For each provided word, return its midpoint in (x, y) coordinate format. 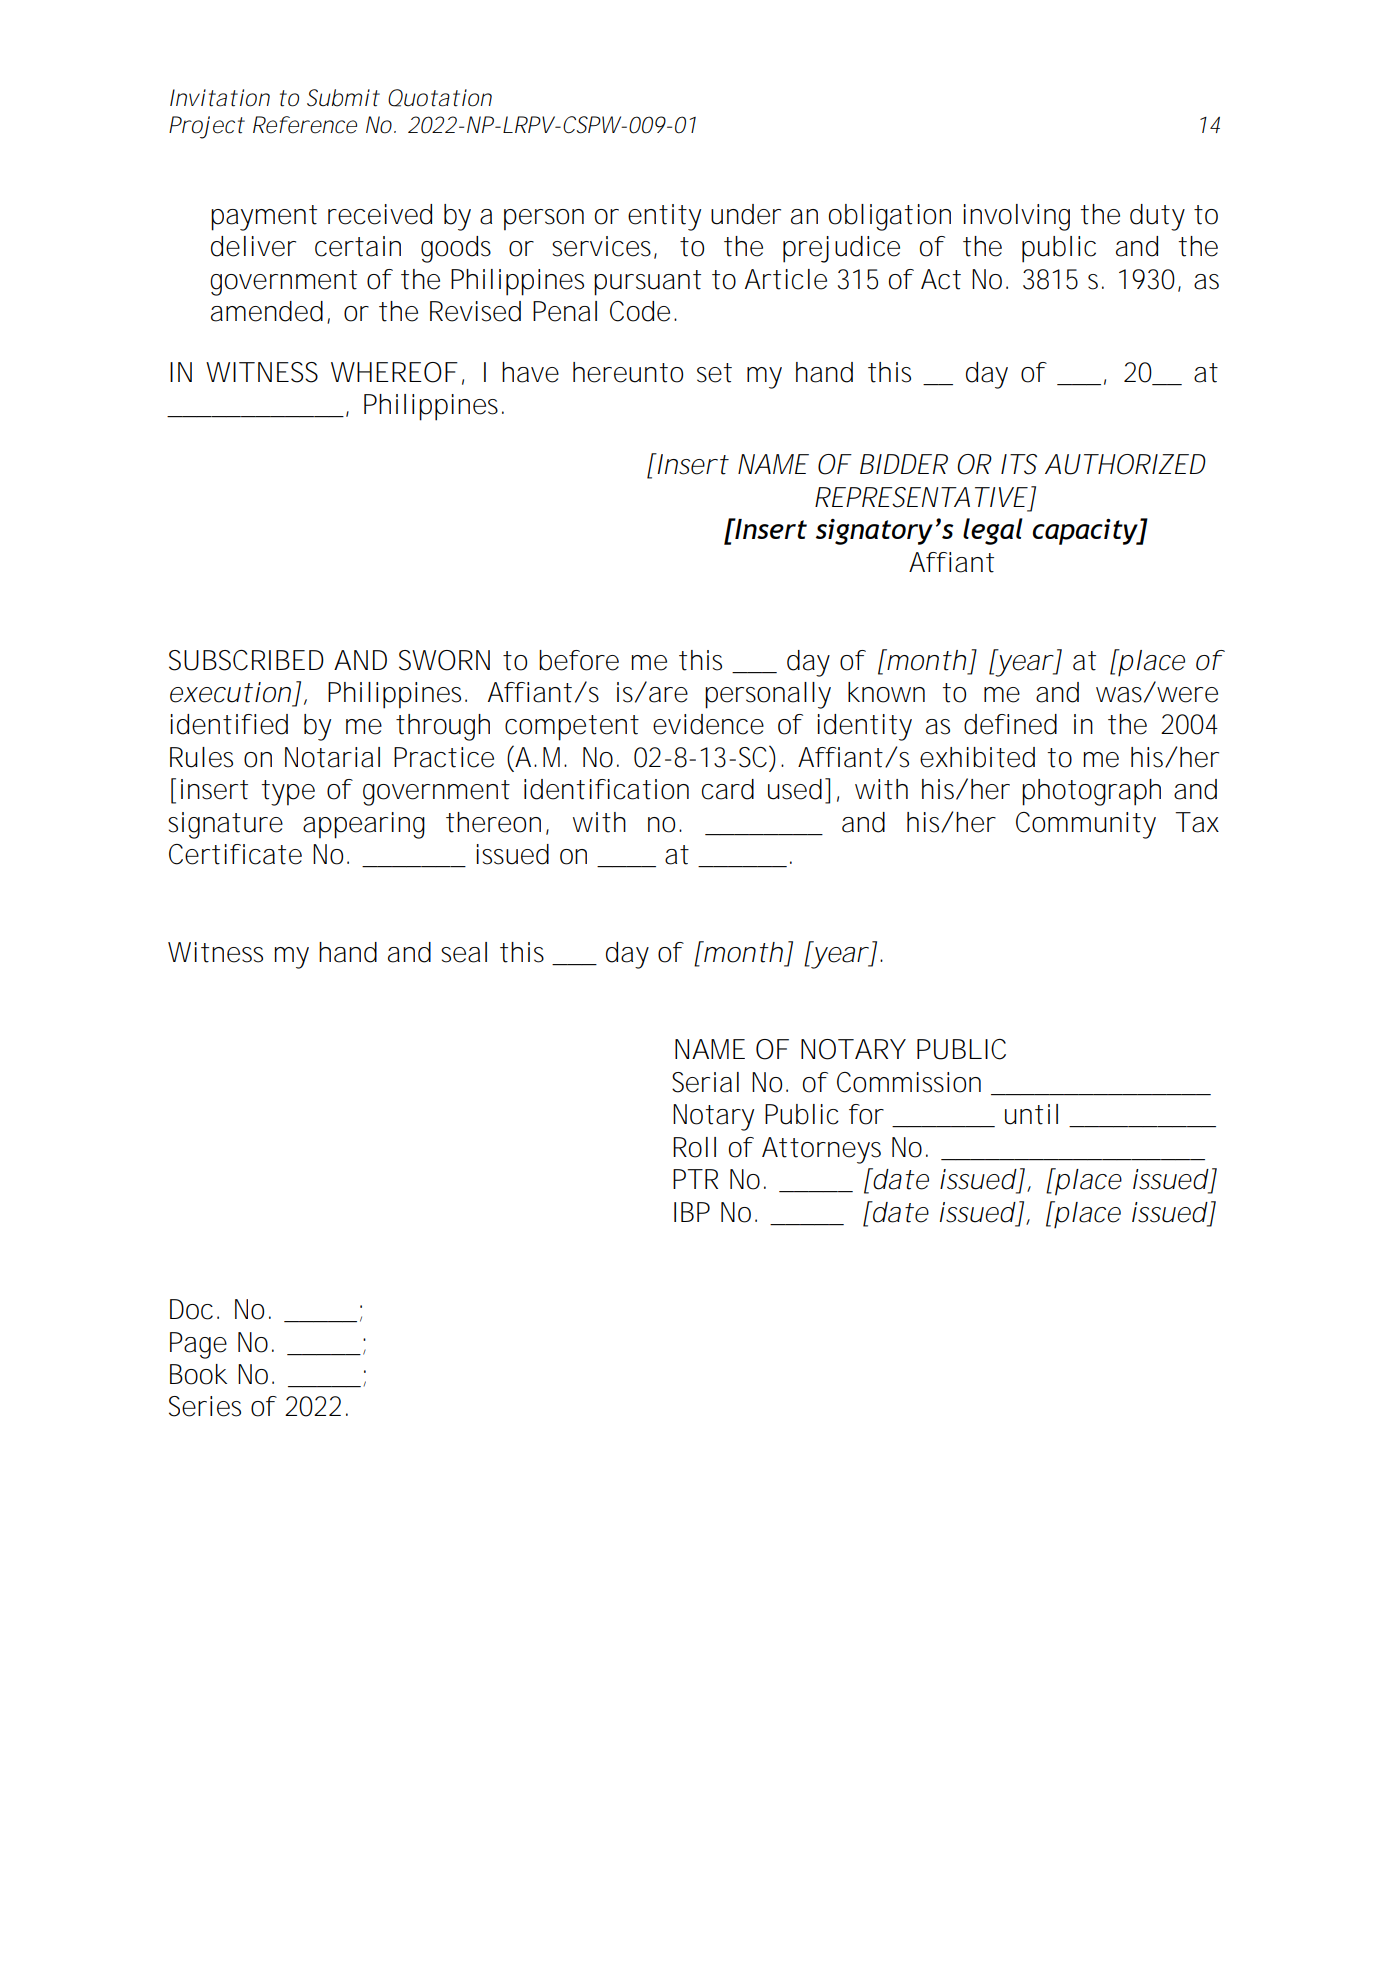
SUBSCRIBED (246, 660)
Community (1086, 825)
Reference (305, 125)
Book (198, 1374)
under (746, 214)
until (1031, 1114)
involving (1016, 217)
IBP (692, 1212)
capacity (1086, 532)
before (579, 660)
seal (464, 952)
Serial (705, 1082)
